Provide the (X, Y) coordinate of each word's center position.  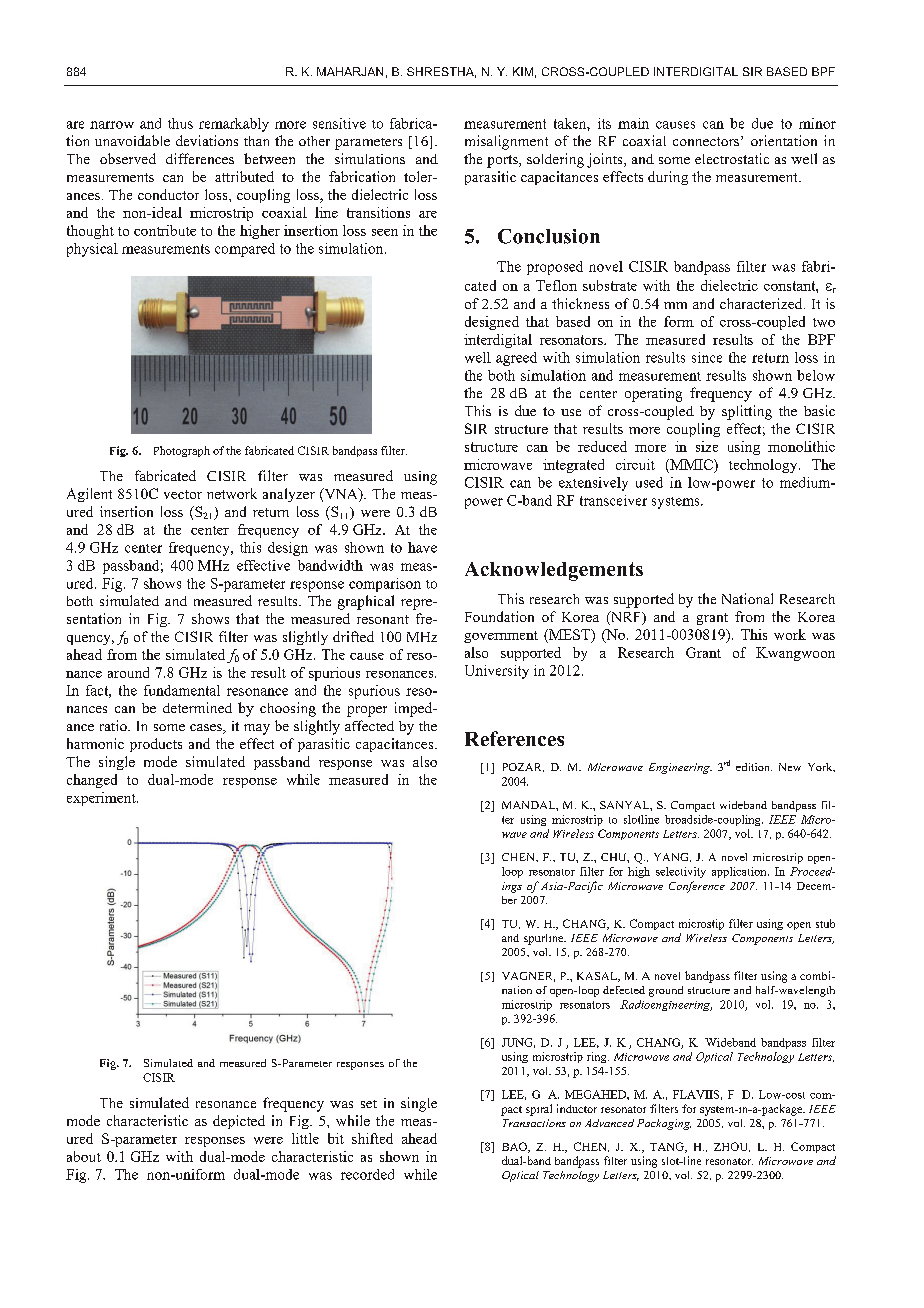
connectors (707, 141)
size (707, 446)
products (156, 745)
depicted (239, 1122)
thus (180, 123)
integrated (573, 466)
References (514, 738)
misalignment (506, 142)
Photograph (182, 451)
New (790, 767)
